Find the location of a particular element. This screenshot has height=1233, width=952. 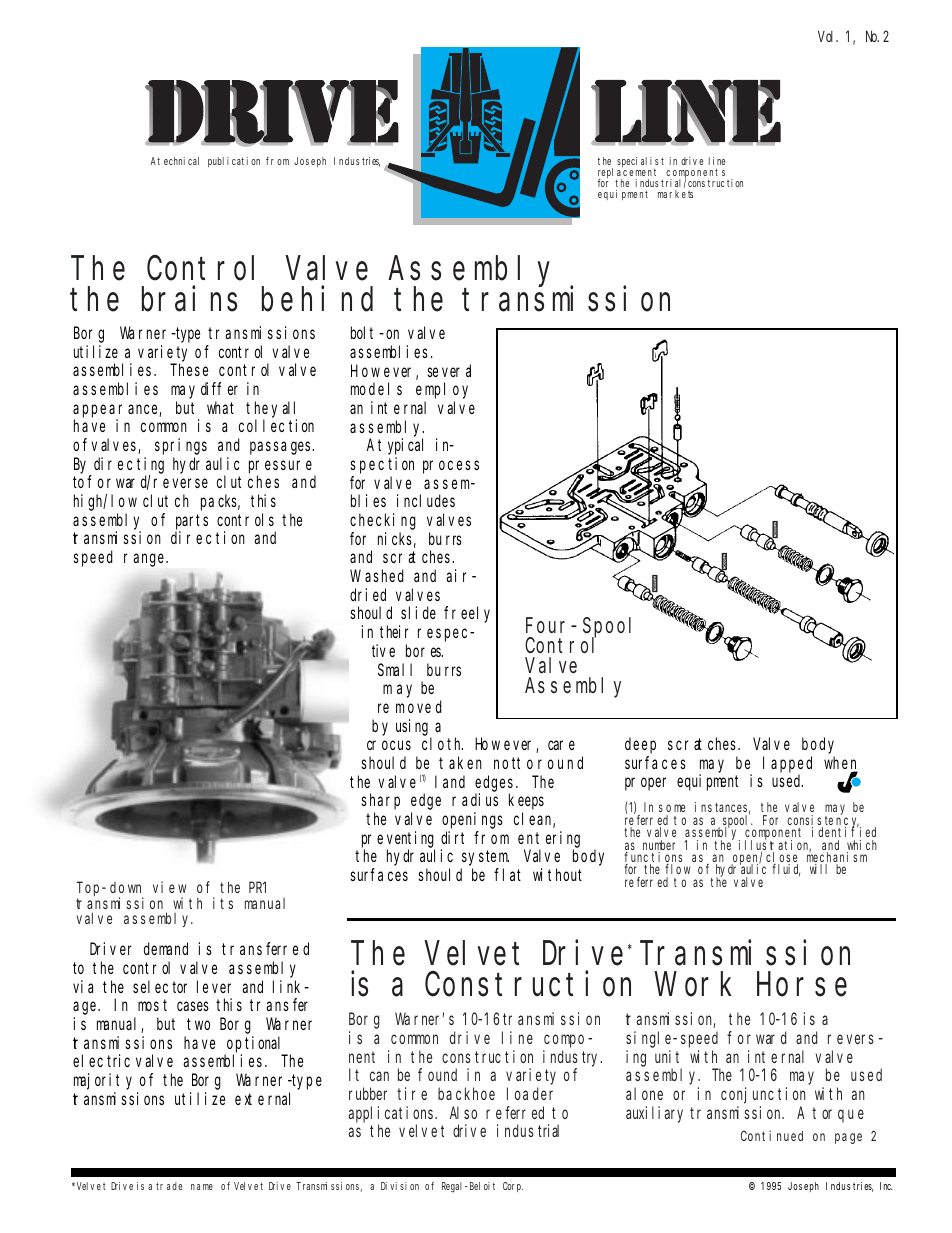

publication is located at coordinates (234, 162).
